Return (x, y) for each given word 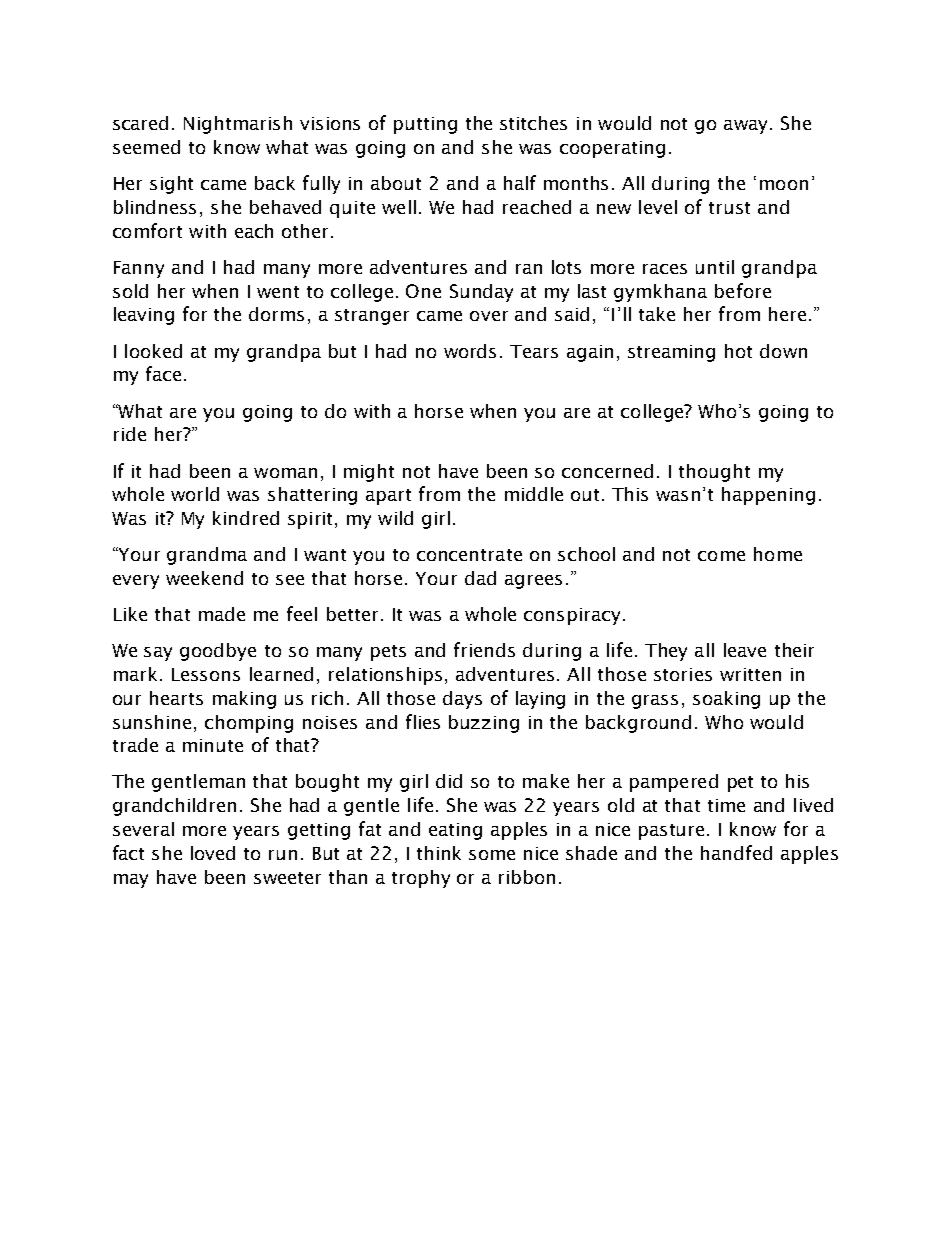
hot (738, 351)
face (163, 373)
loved (213, 853)
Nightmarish (238, 125)
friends (484, 649)
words (470, 351)
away (745, 127)
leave (745, 650)
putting (425, 125)
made (222, 614)
